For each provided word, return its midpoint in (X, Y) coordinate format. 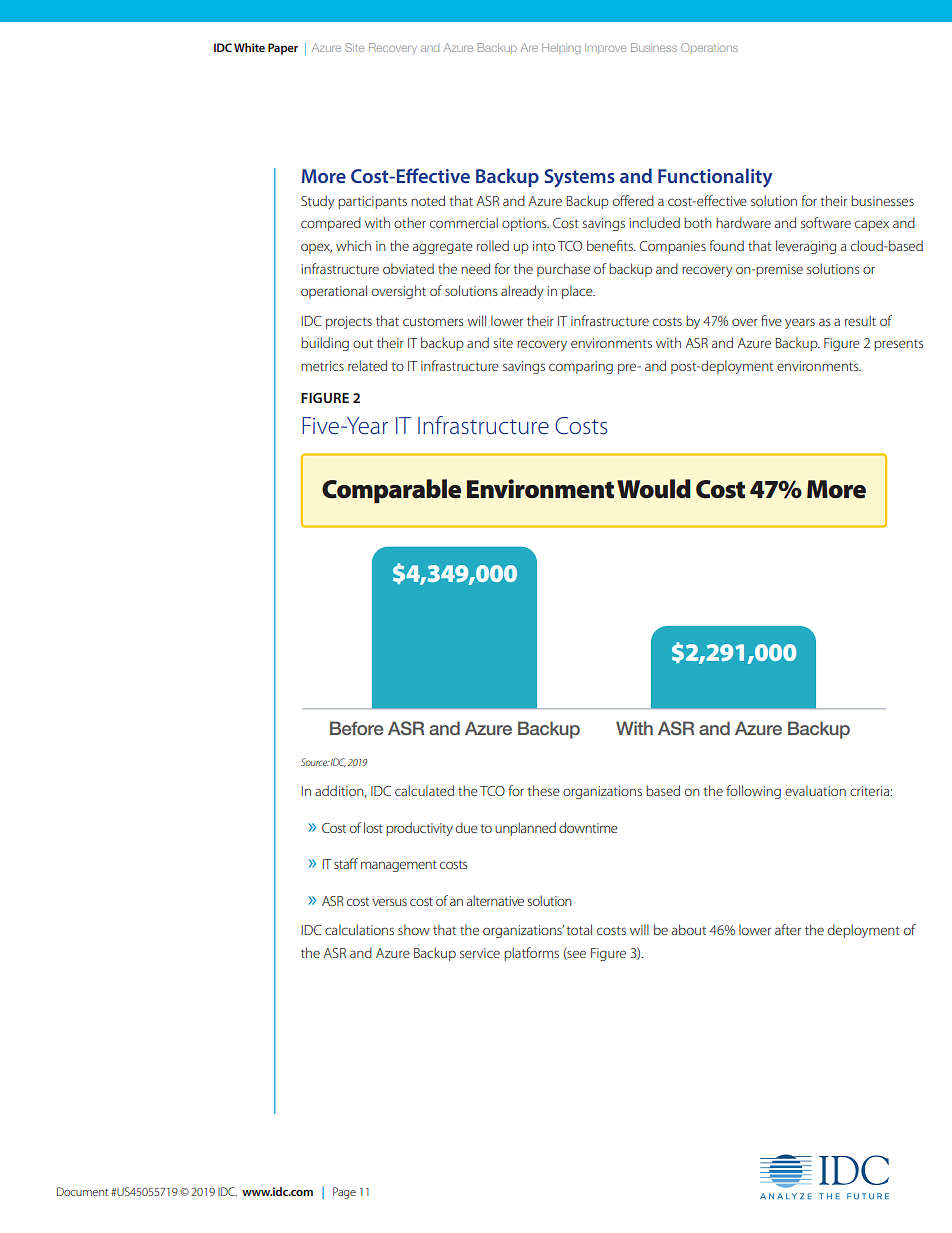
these (543, 790)
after (788, 929)
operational (334, 292)
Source (315, 762)
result (860, 320)
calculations (359, 929)
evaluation (815, 790)
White (249, 47)
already (522, 292)
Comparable (391, 491)
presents (899, 345)
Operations (709, 48)
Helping (561, 49)
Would (654, 489)
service (480, 953)
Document (82, 1191)
